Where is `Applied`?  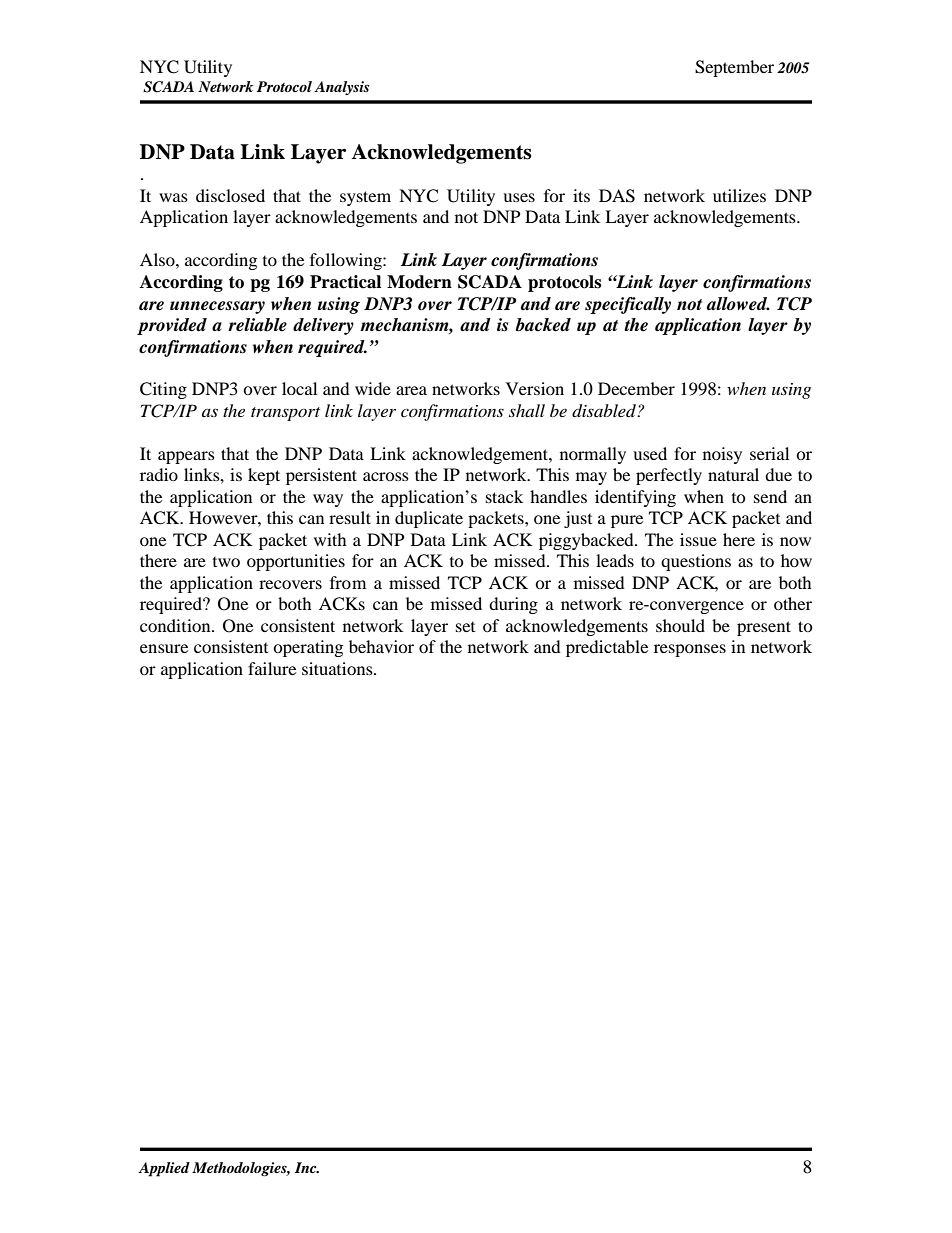 Applied is located at coordinates (164, 1169).
